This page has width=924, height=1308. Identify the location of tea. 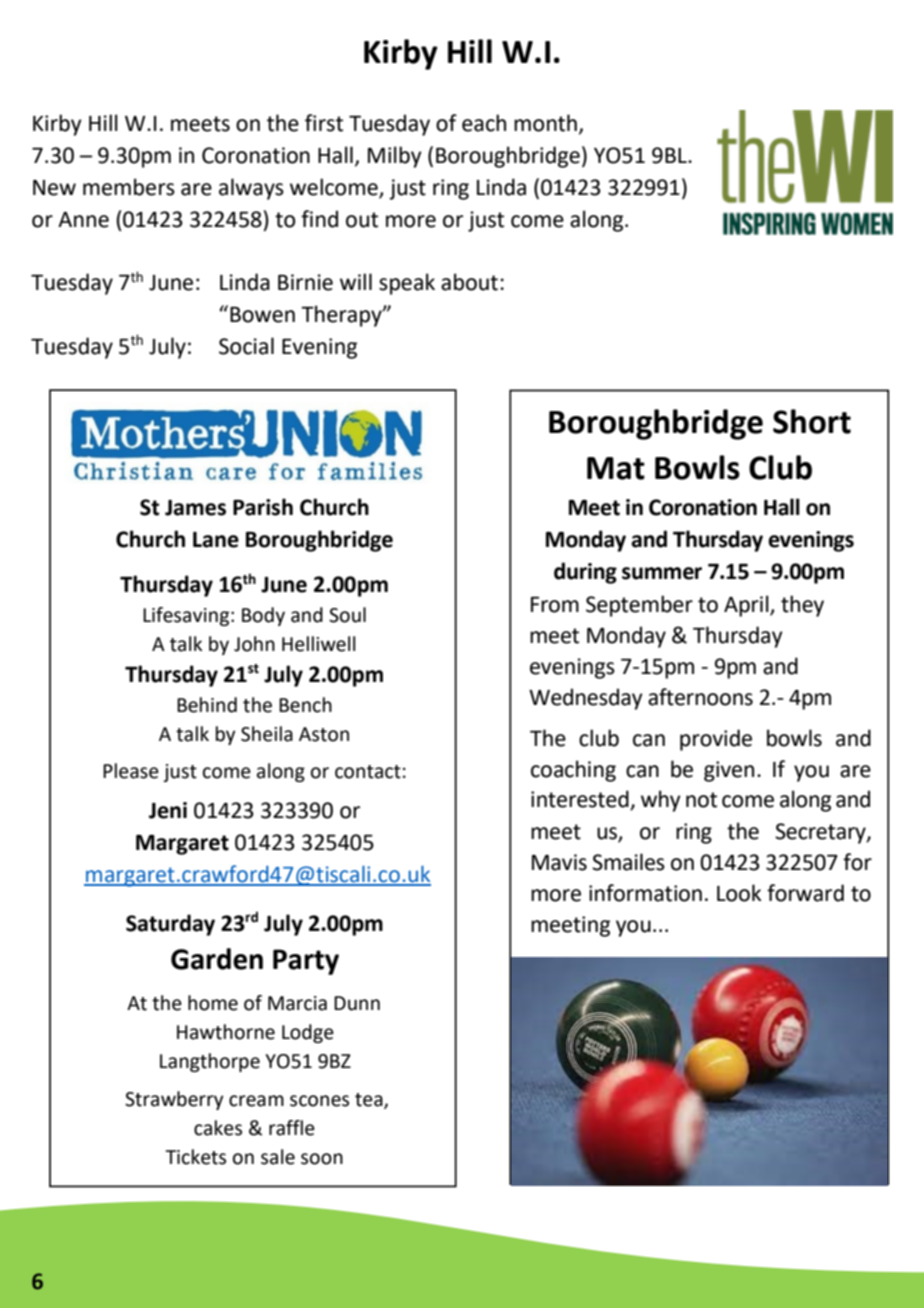
(370, 1101).
